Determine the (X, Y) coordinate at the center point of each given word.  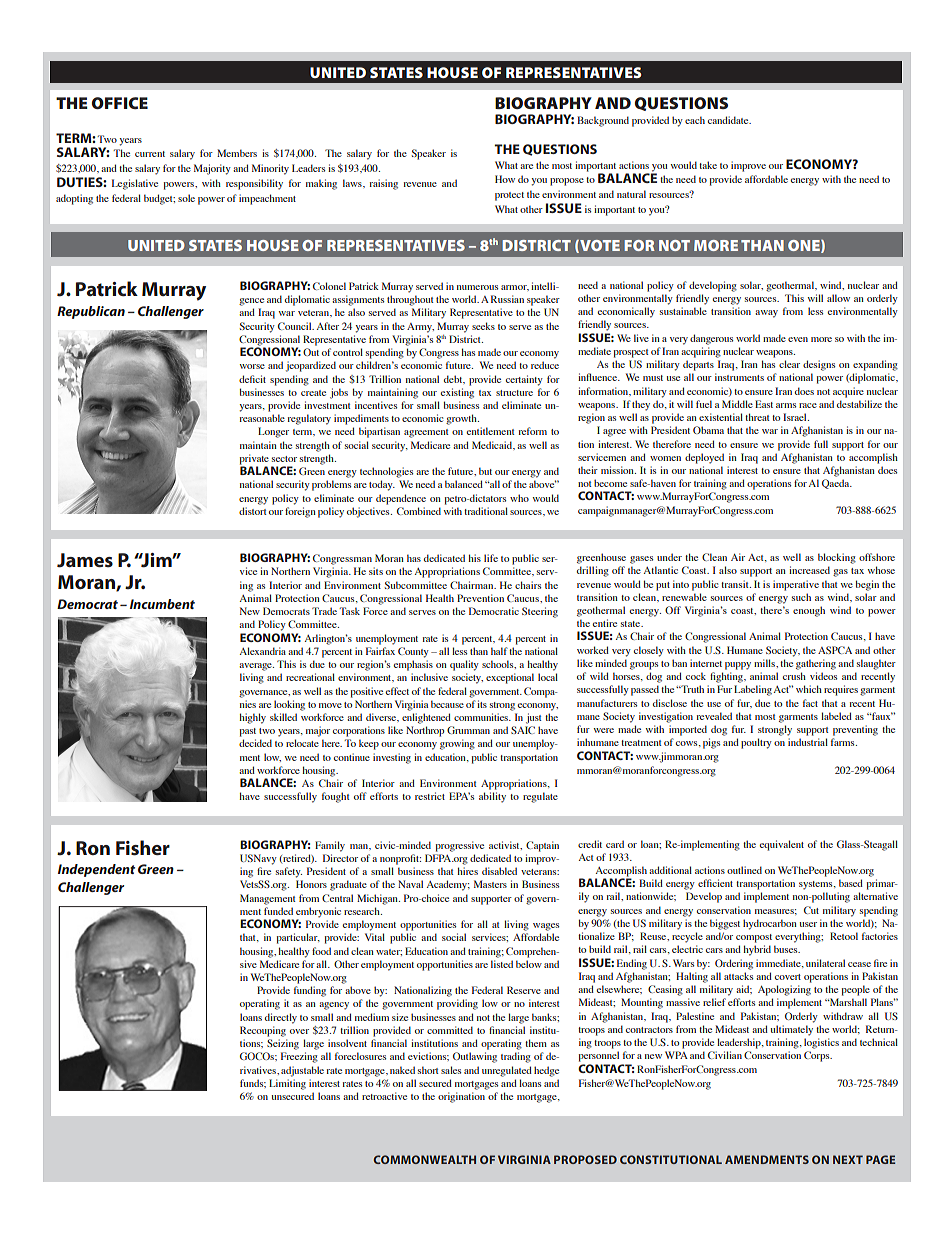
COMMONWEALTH (424, 1159)
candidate (729, 120)
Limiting (287, 1084)
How (505, 179)
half (499, 651)
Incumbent (162, 604)
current (150, 154)
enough (809, 611)
